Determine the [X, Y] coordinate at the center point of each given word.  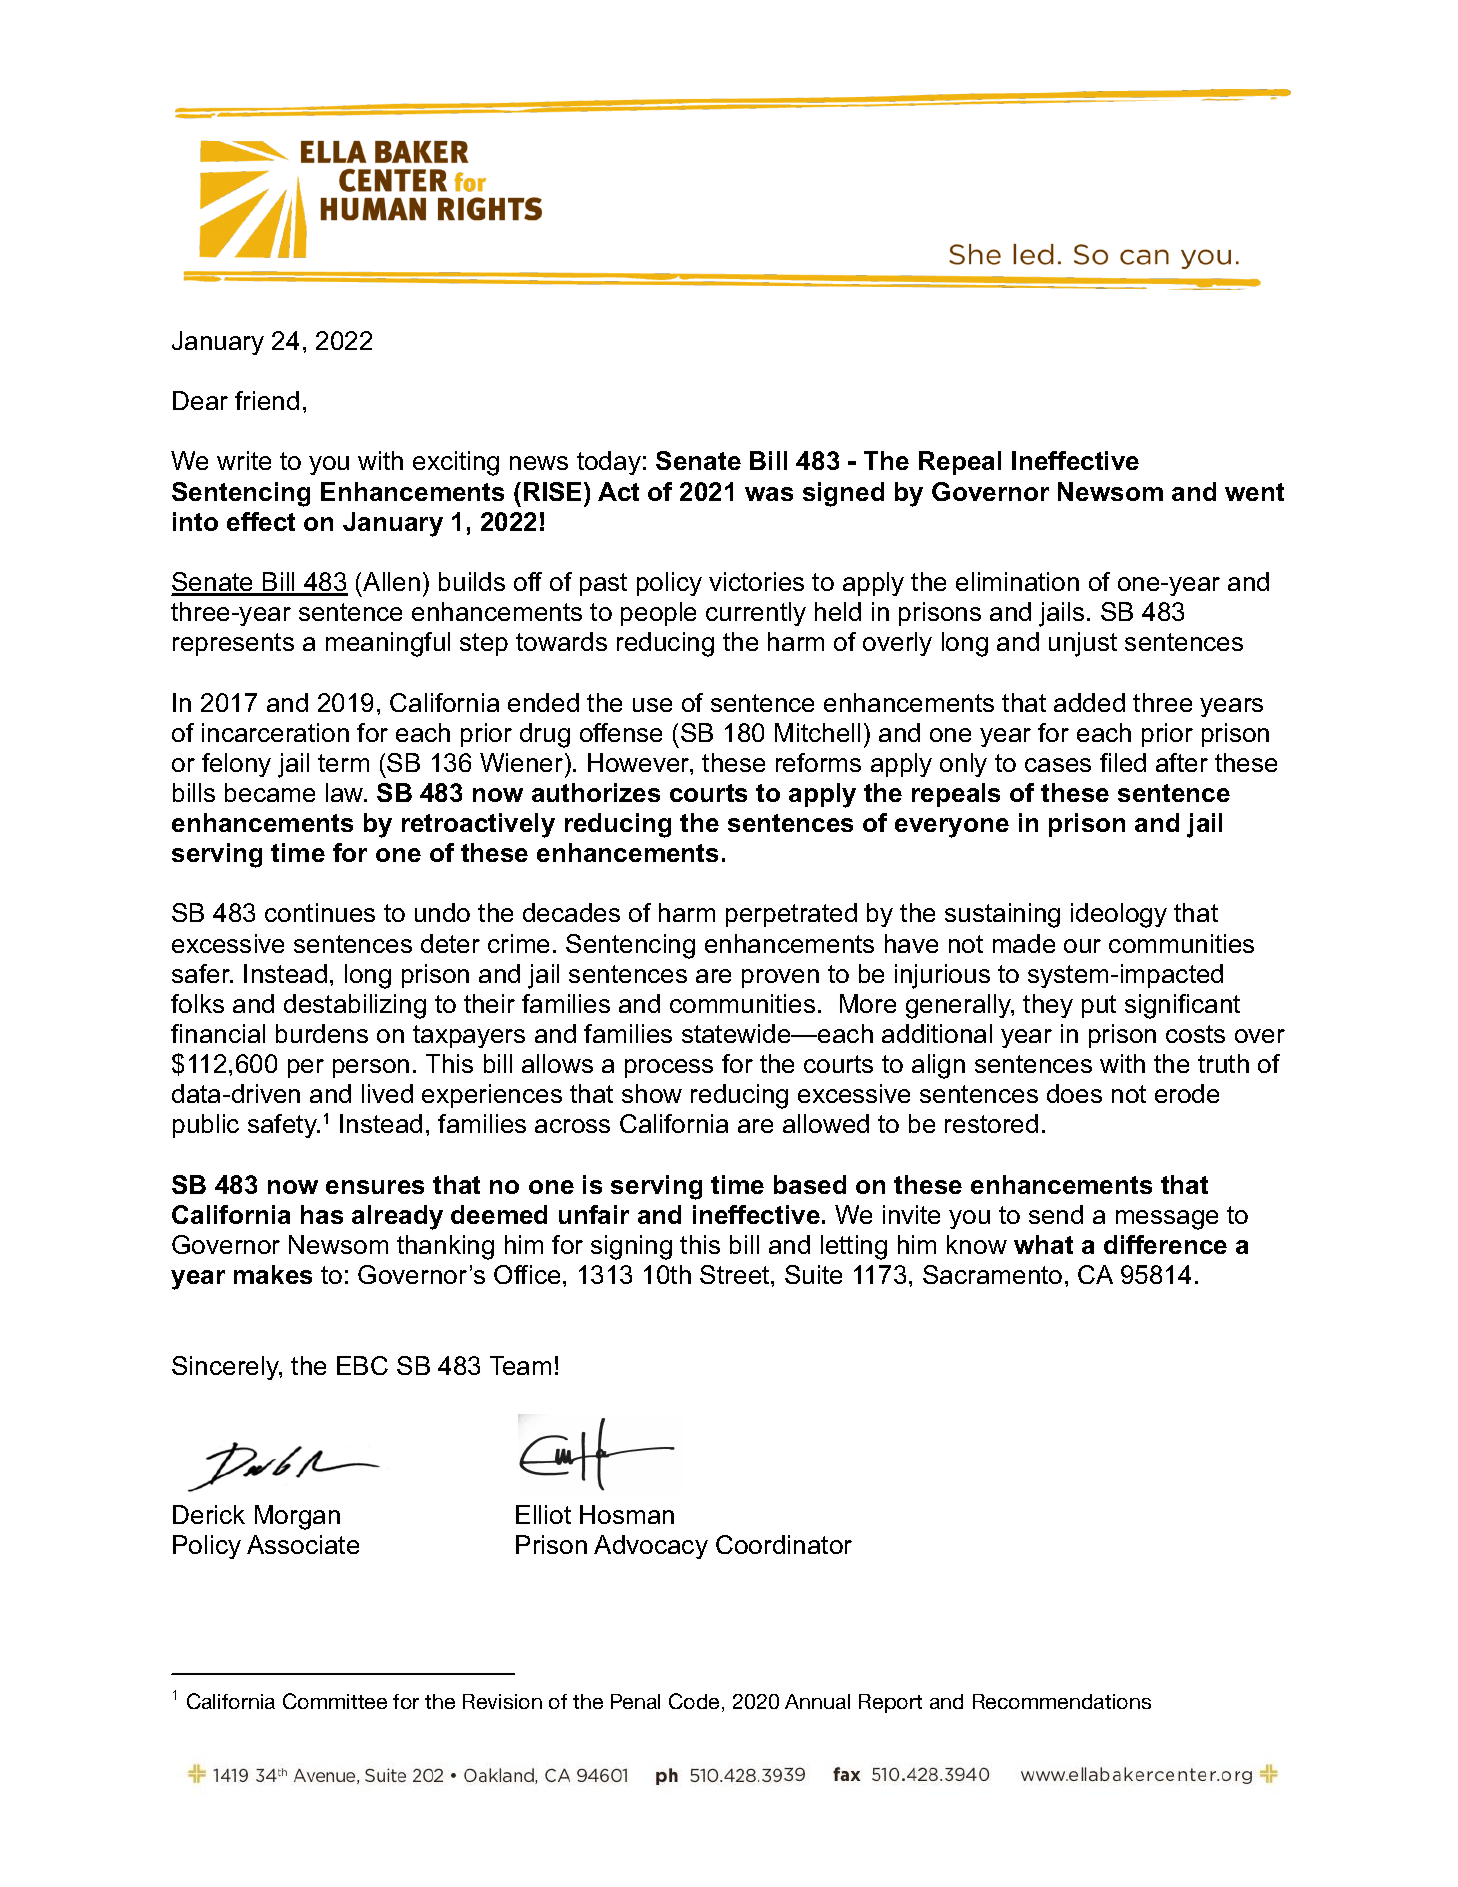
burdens [322, 1033]
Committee [335, 1701]
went [1254, 492]
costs [1195, 1034]
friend [267, 400]
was [769, 494]
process [669, 1068]
